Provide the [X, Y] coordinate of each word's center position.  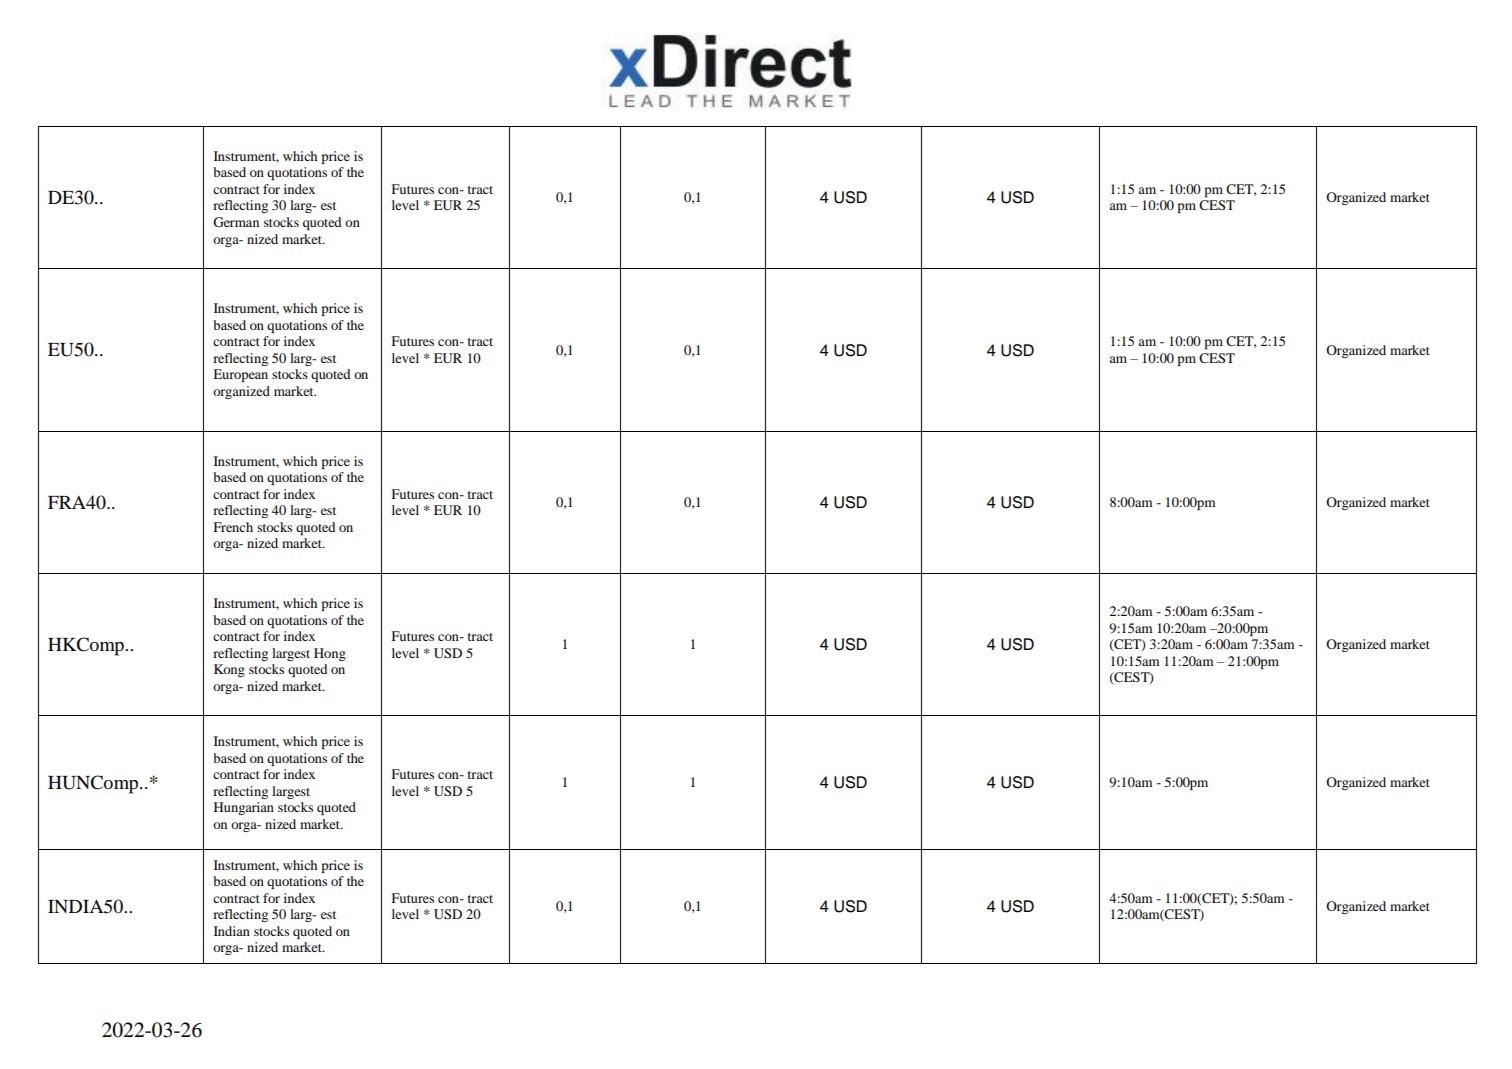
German [236, 222]
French [233, 527]
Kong [229, 670]
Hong [330, 654]
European [240, 375]
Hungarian [244, 808]
